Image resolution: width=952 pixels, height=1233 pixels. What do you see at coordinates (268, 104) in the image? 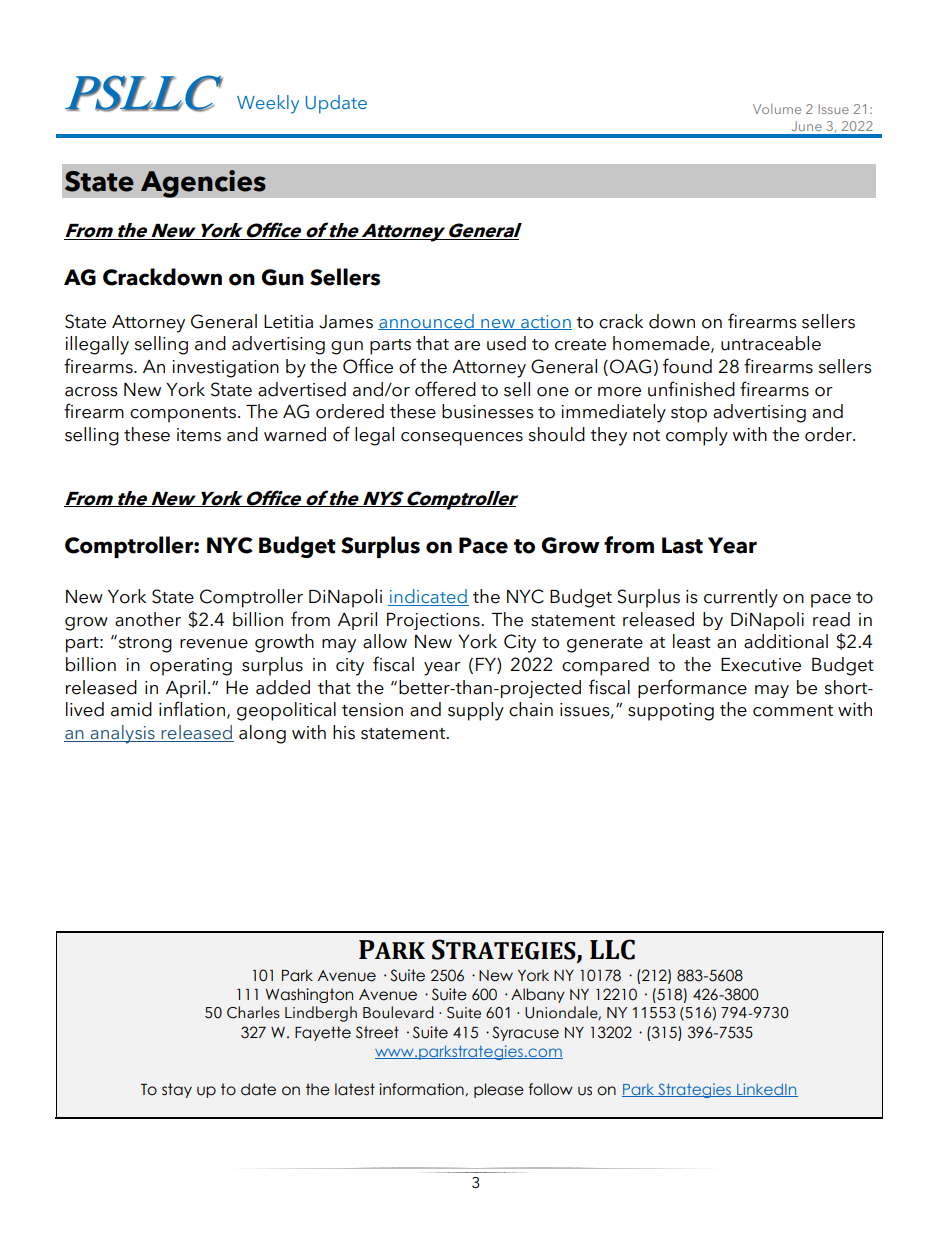
I see `Weekly` at bounding box center [268, 104].
